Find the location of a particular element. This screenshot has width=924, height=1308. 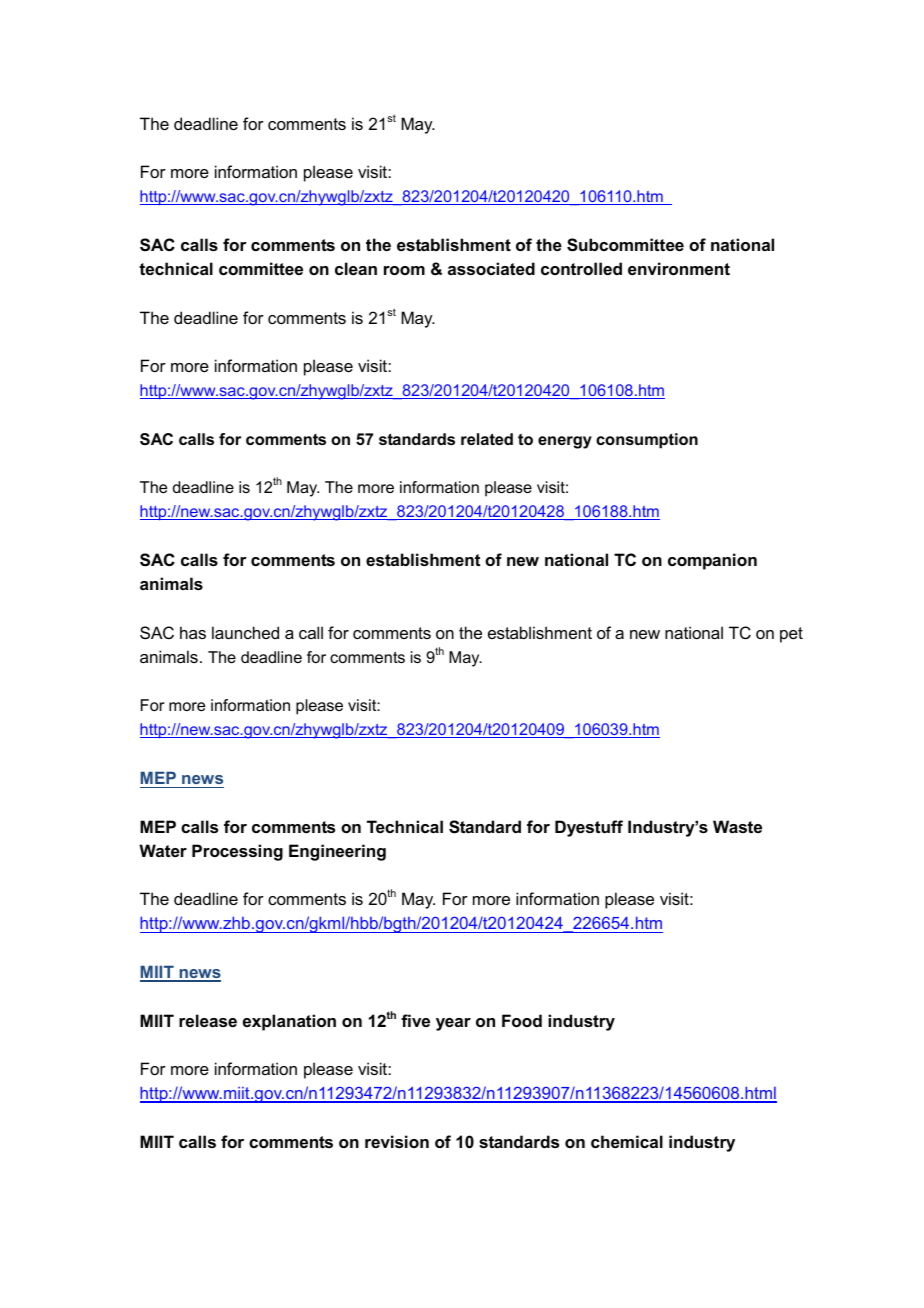

environment is located at coordinates (679, 268).
